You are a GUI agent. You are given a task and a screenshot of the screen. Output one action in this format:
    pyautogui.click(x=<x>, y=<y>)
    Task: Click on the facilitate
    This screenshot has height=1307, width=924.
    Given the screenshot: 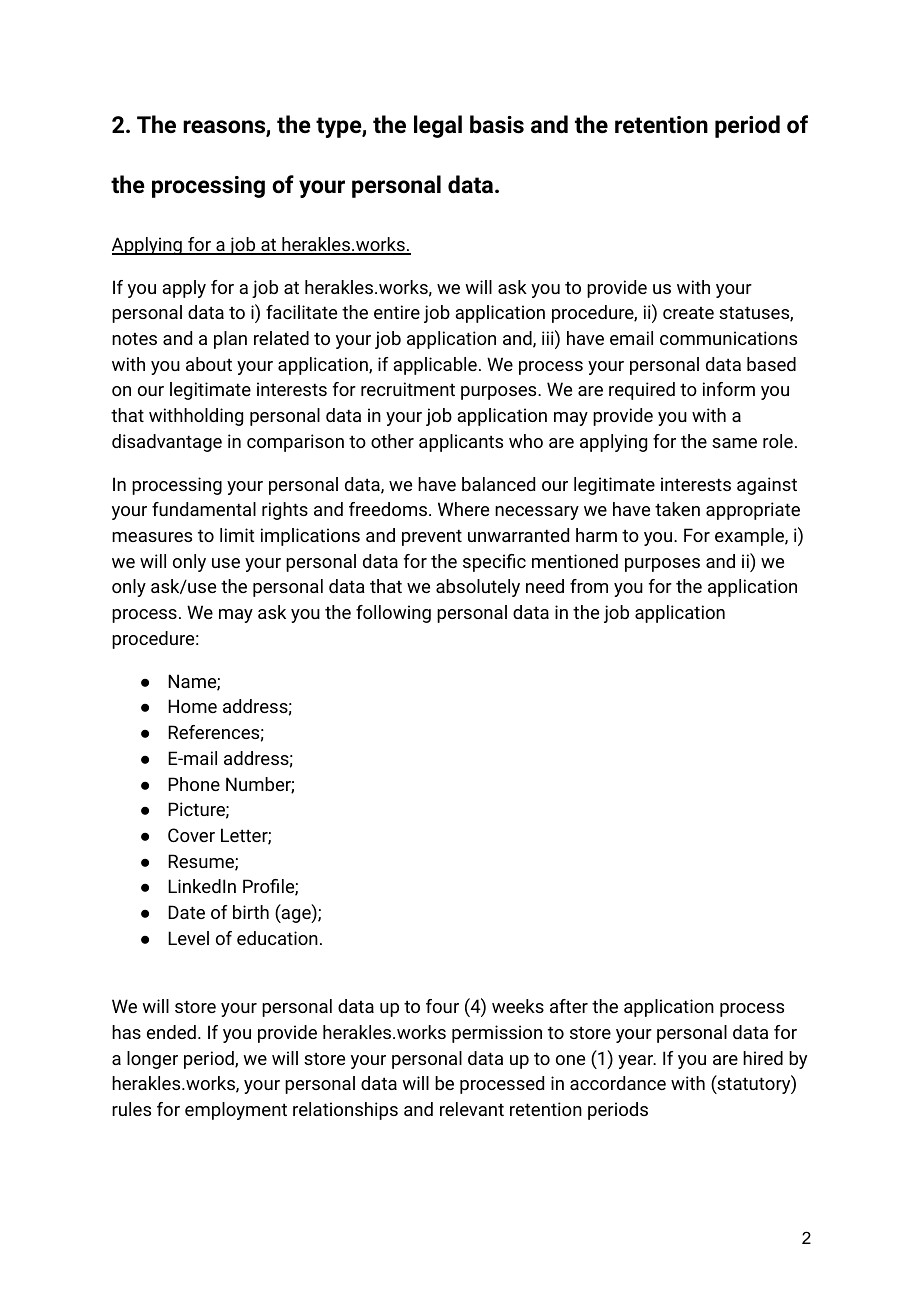 What is the action you would take?
    pyautogui.click(x=301, y=312)
